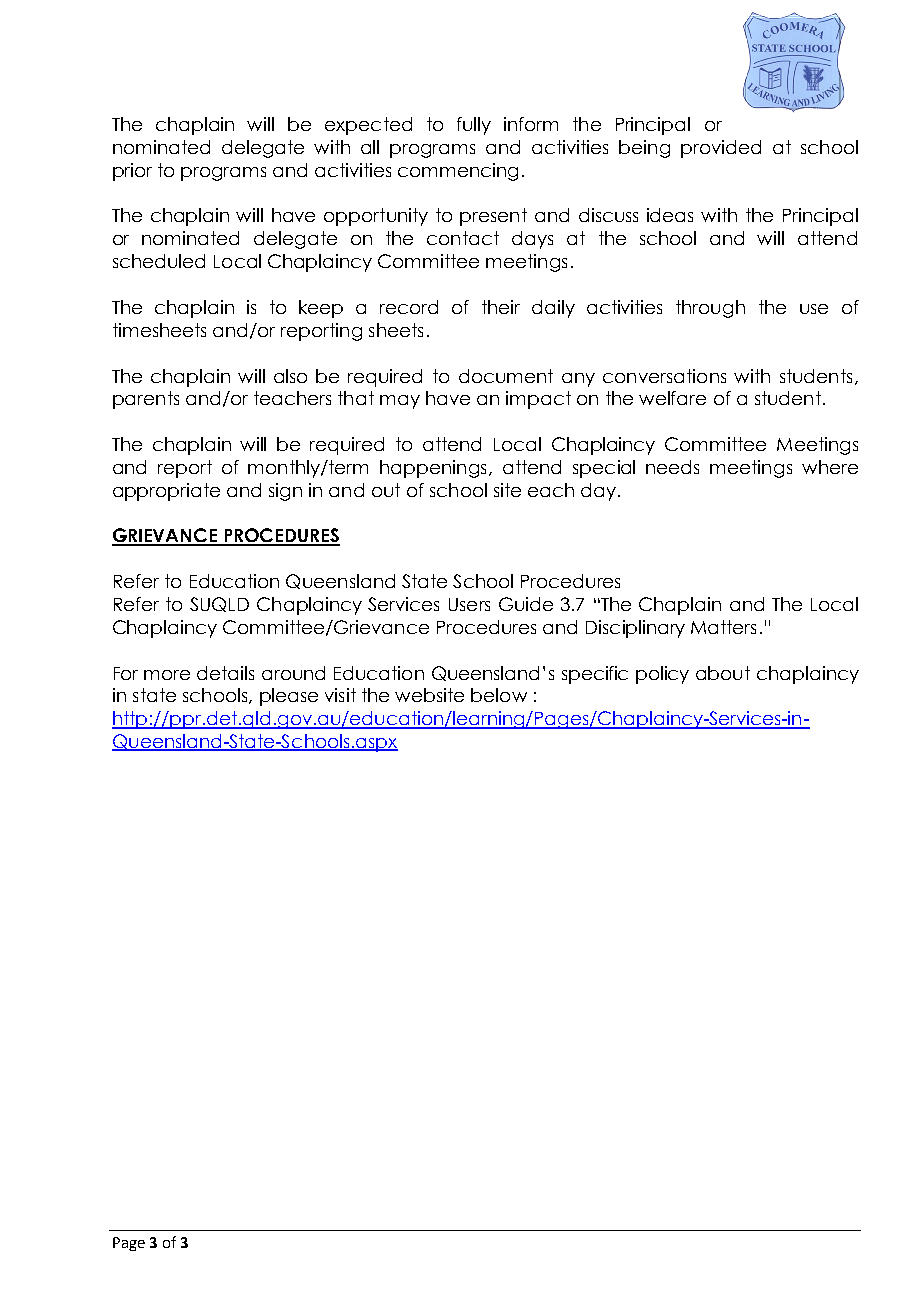  What do you see at coordinates (433, 469) in the screenshot?
I see `happenings` at bounding box center [433, 469].
